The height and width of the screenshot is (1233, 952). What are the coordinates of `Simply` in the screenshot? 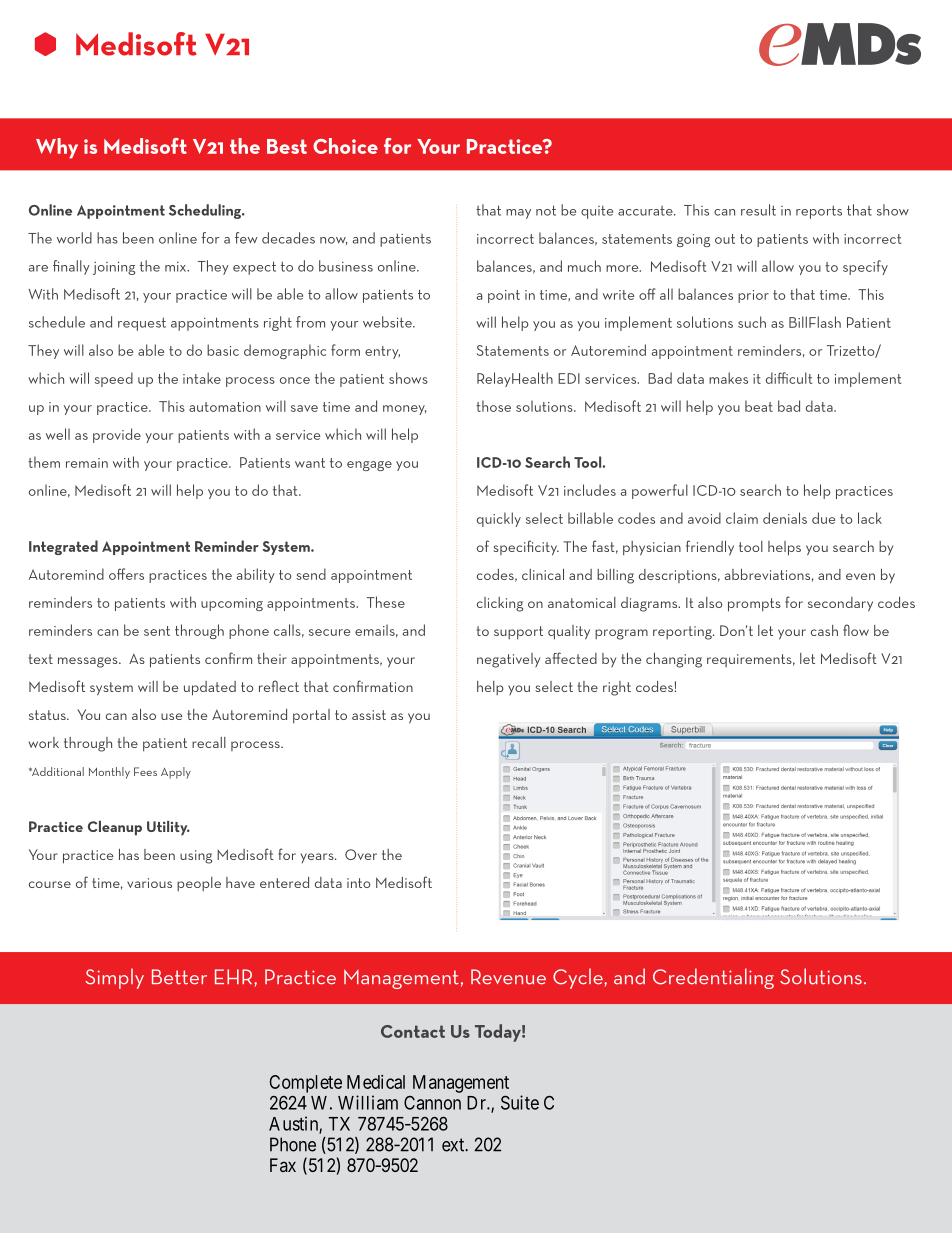 It's located at (114, 978).
